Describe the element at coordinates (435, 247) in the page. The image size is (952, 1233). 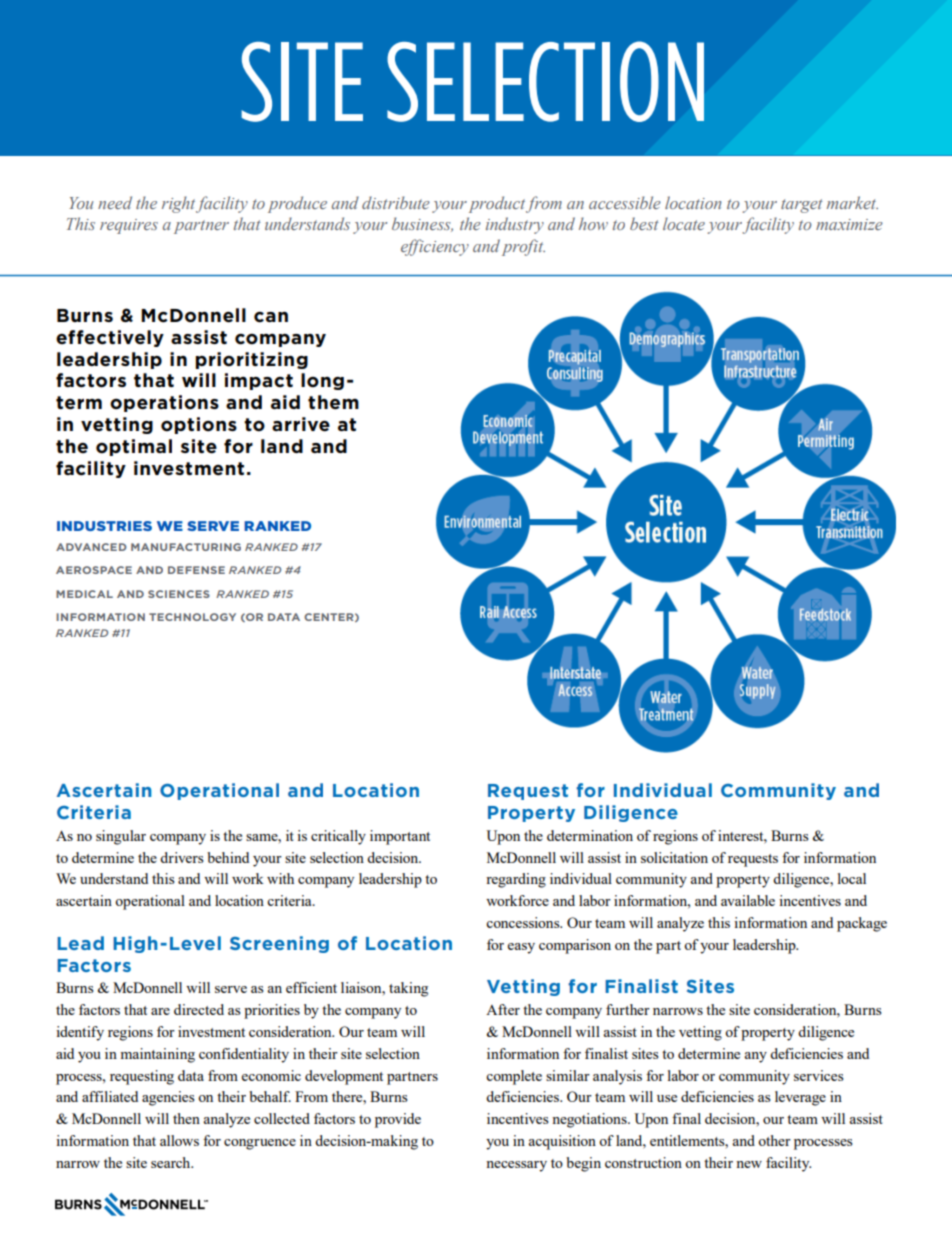
I see `efficiency` at that location.
